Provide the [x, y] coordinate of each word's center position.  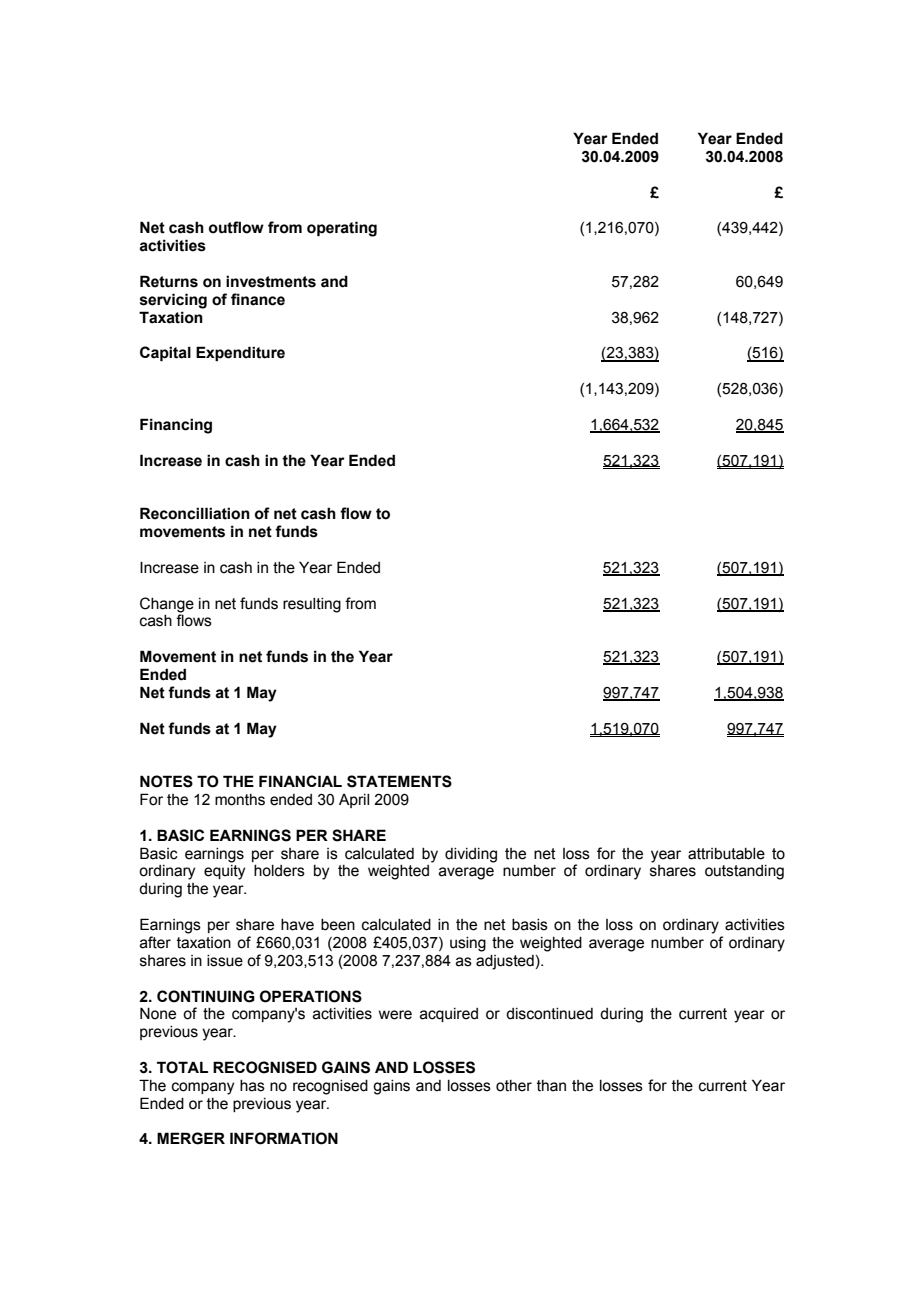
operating [342, 229]
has [252, 1086]
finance [258, 299]
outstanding [744, 872]
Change [167, 605]
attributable [726, 854]
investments [271, 281]
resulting [312, 605]
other [514, 1086]
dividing [471, 855]
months [240, 800]
